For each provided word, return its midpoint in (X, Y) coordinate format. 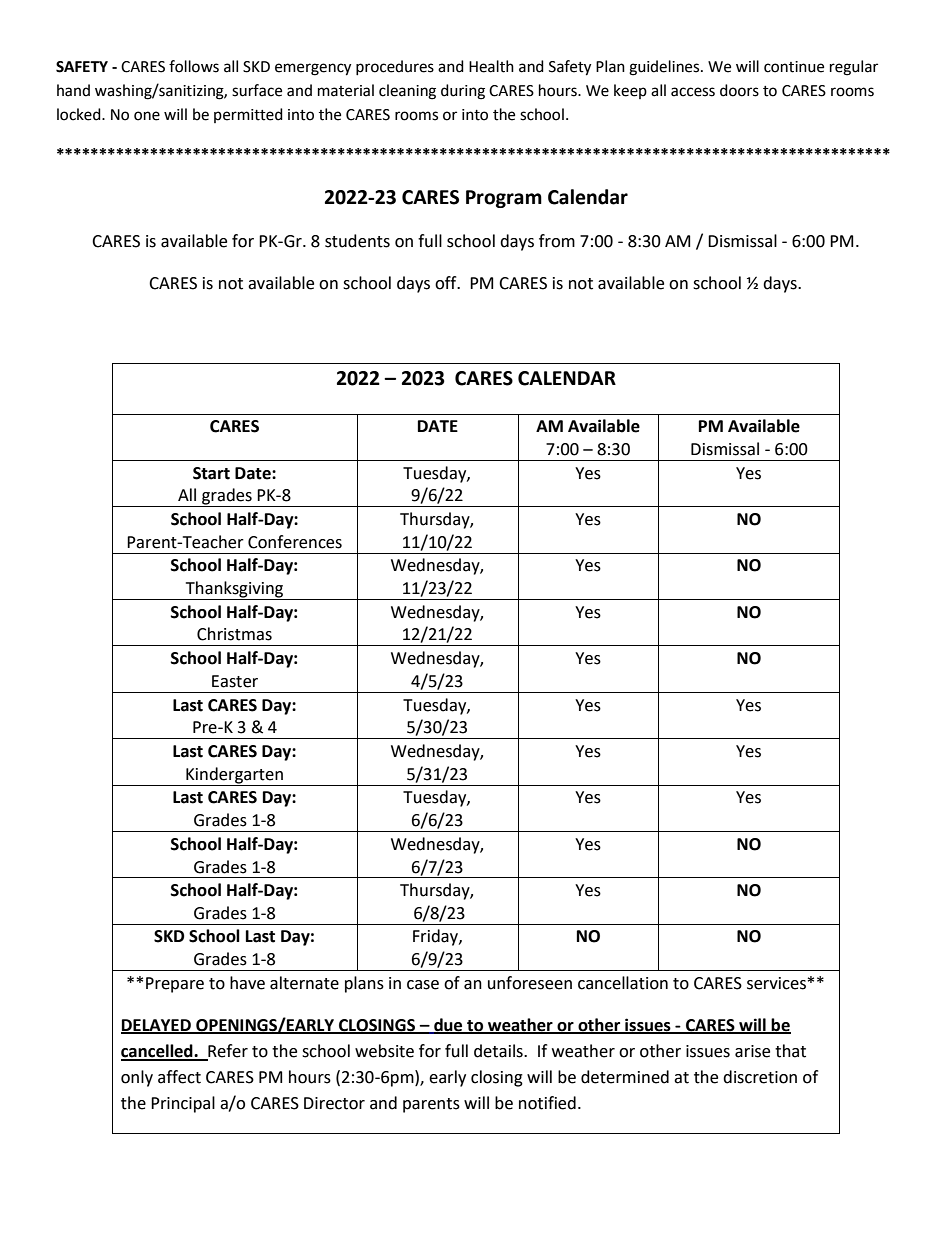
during (463, 92)
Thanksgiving (234, 590)
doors (739, 90)
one (147, 116)
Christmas (234, 634)
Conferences (295, 542)
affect (179, 1077)
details (499, 1051)
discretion (760, 1077)
